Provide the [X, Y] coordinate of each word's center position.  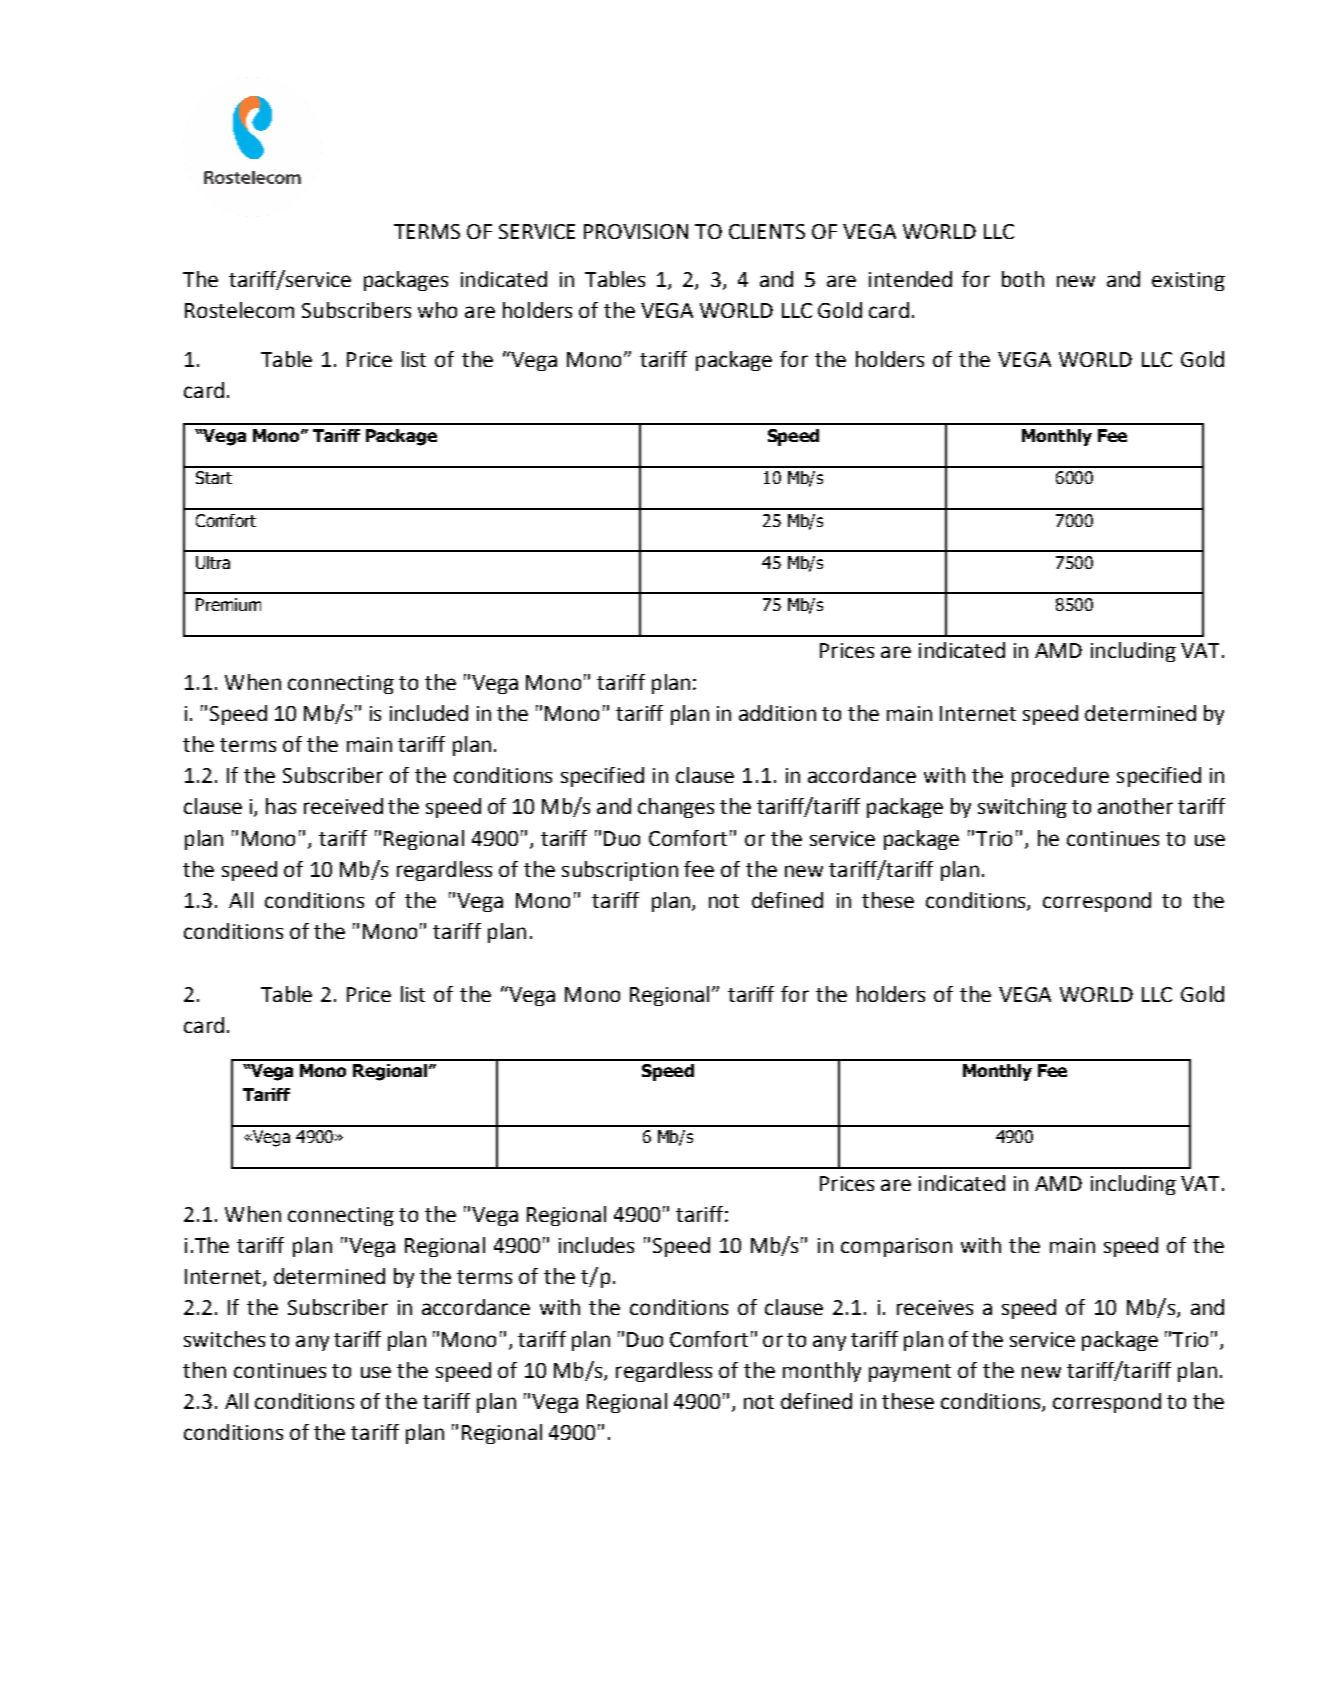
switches [224, 1339]
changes [676, 808]
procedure [1060, 777]
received [343, 806]
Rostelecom [239, 310]
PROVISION [636, 231]
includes [596, 1245]
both [1023, 279]
